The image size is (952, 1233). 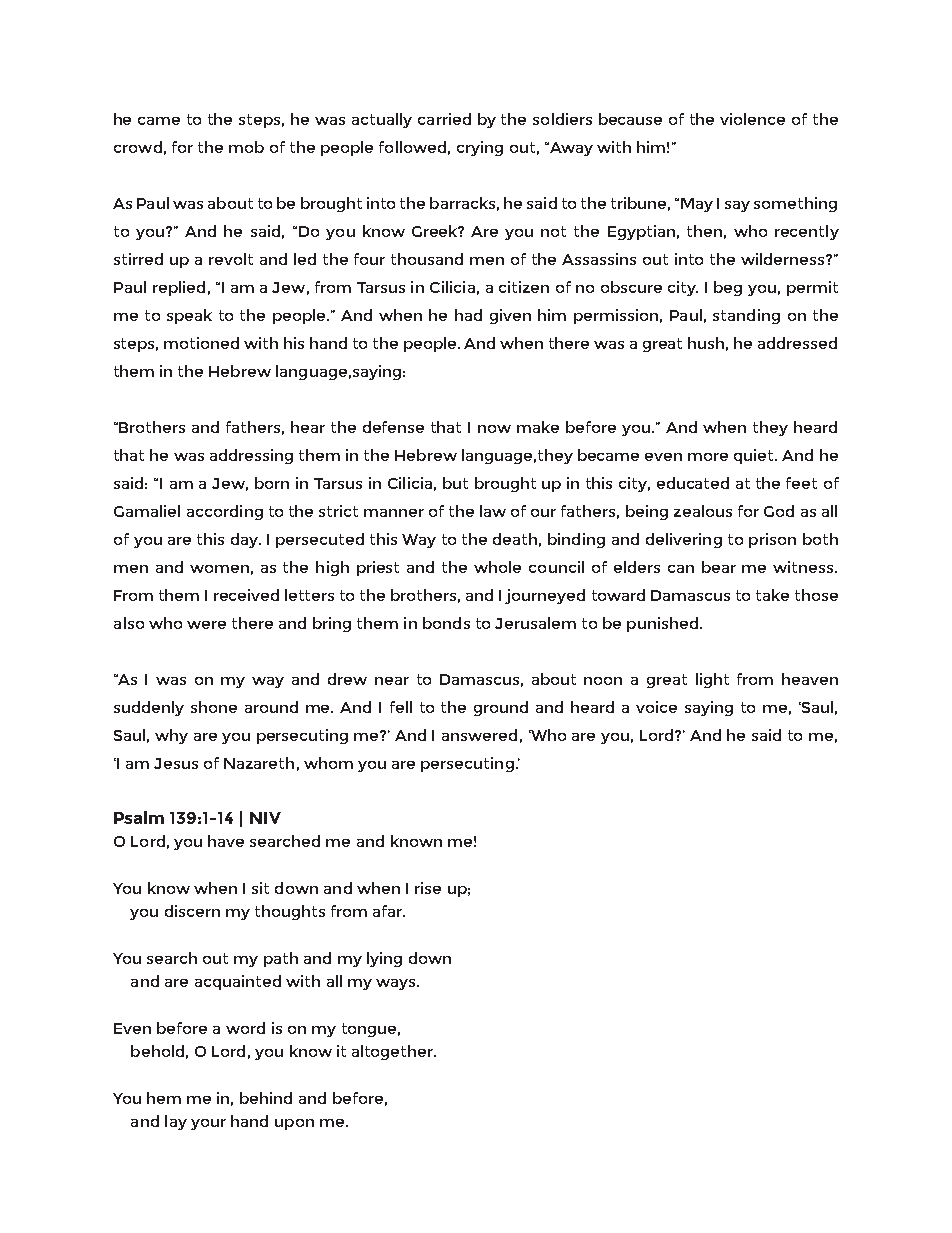 What do you see at coordinates (397, 984) in the screenshot?
I see `ways` at bounding box center [397, 984].
